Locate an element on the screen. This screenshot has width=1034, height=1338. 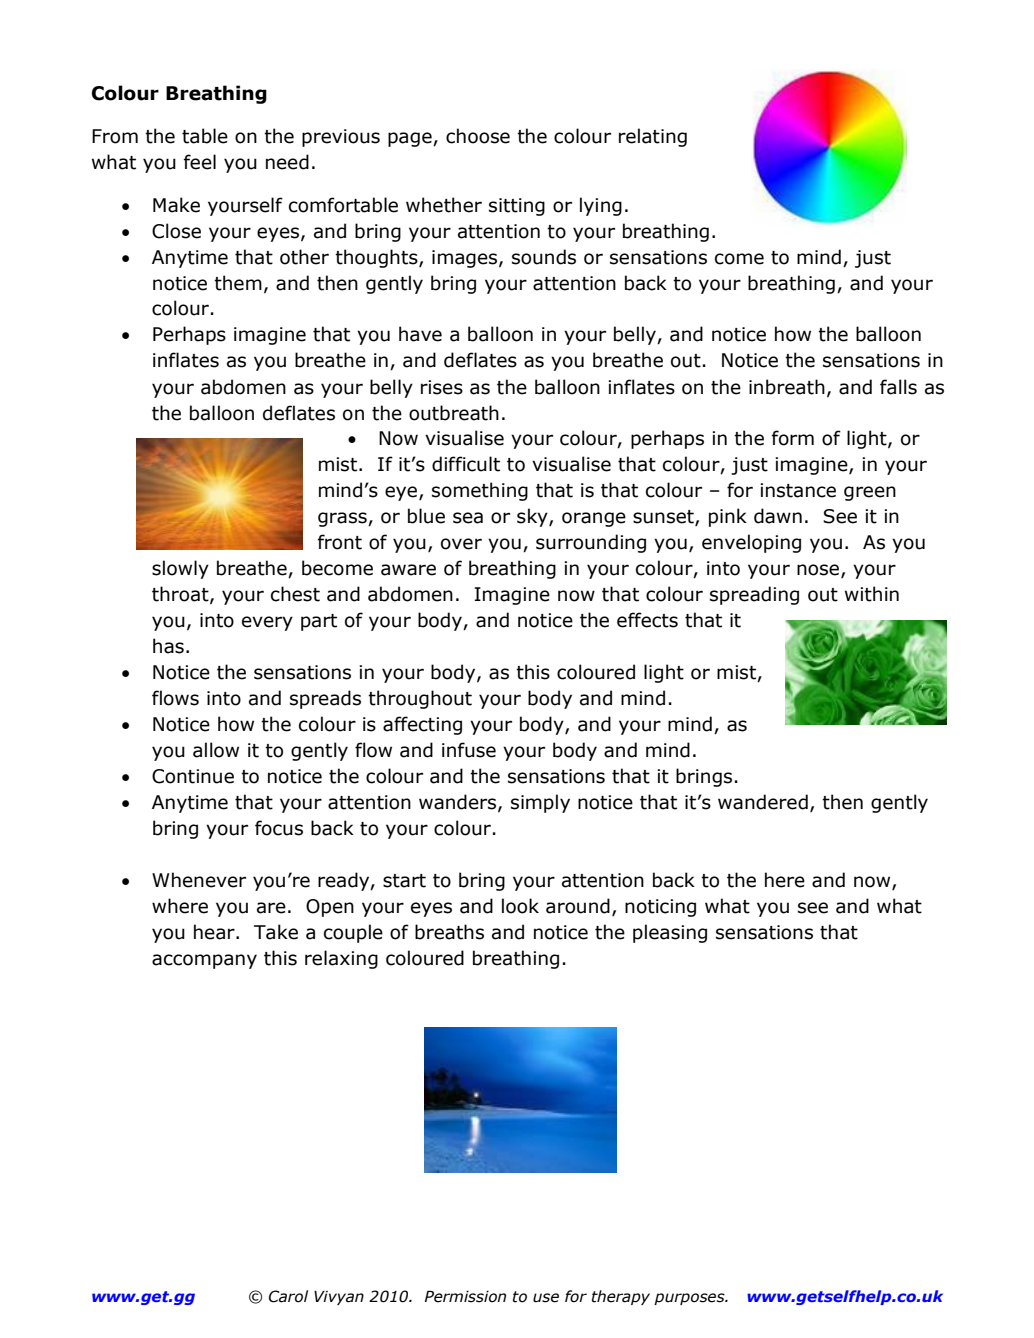
feel is located at coordinates (200, 162).
